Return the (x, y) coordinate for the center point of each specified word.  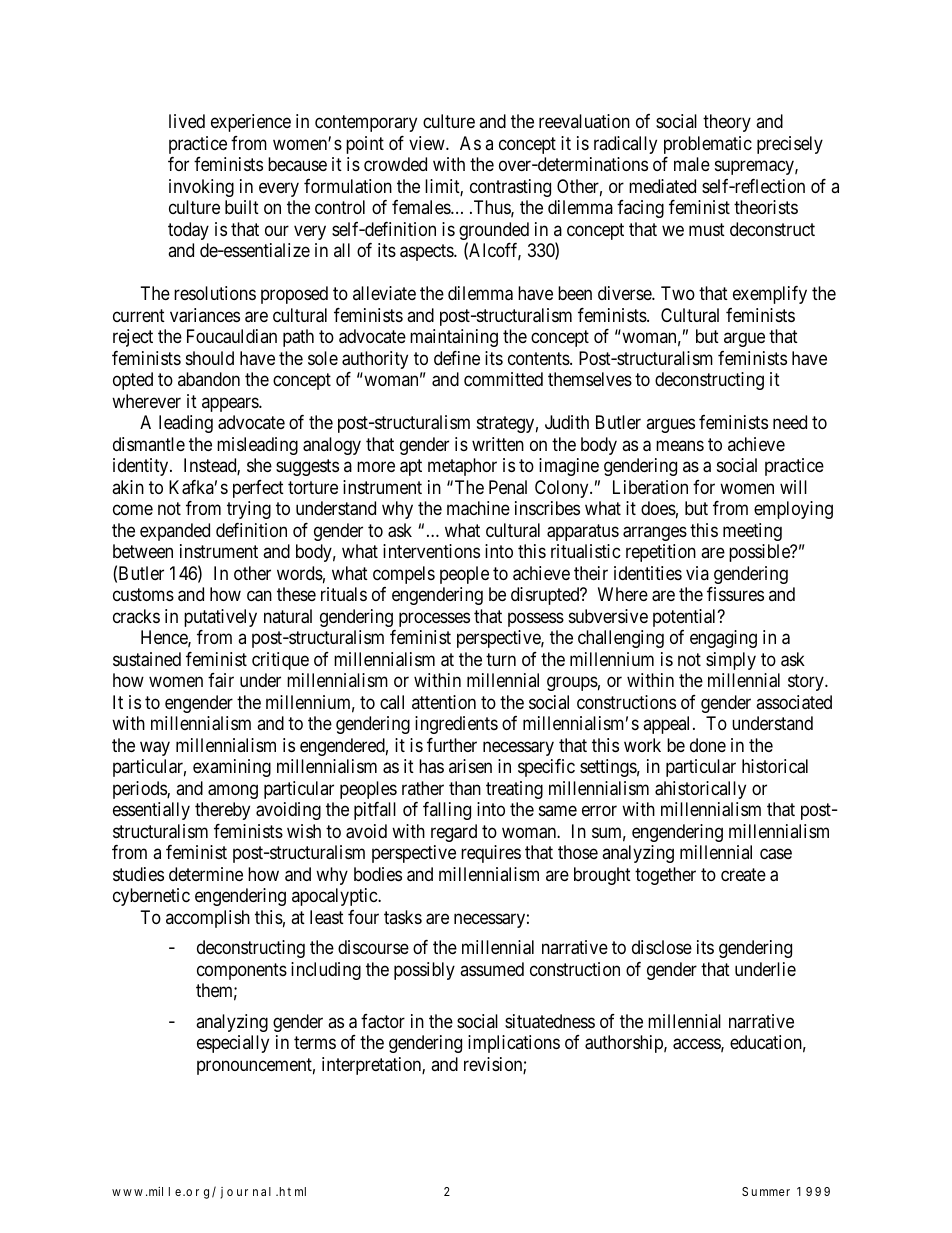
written (498, 444)
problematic (708, 145)
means (680, 445)
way (155, 748)
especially (233, 1044)
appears (231, 404)
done (708, 745)
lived (187, 121)
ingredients (456, 725)
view (428, 143)
